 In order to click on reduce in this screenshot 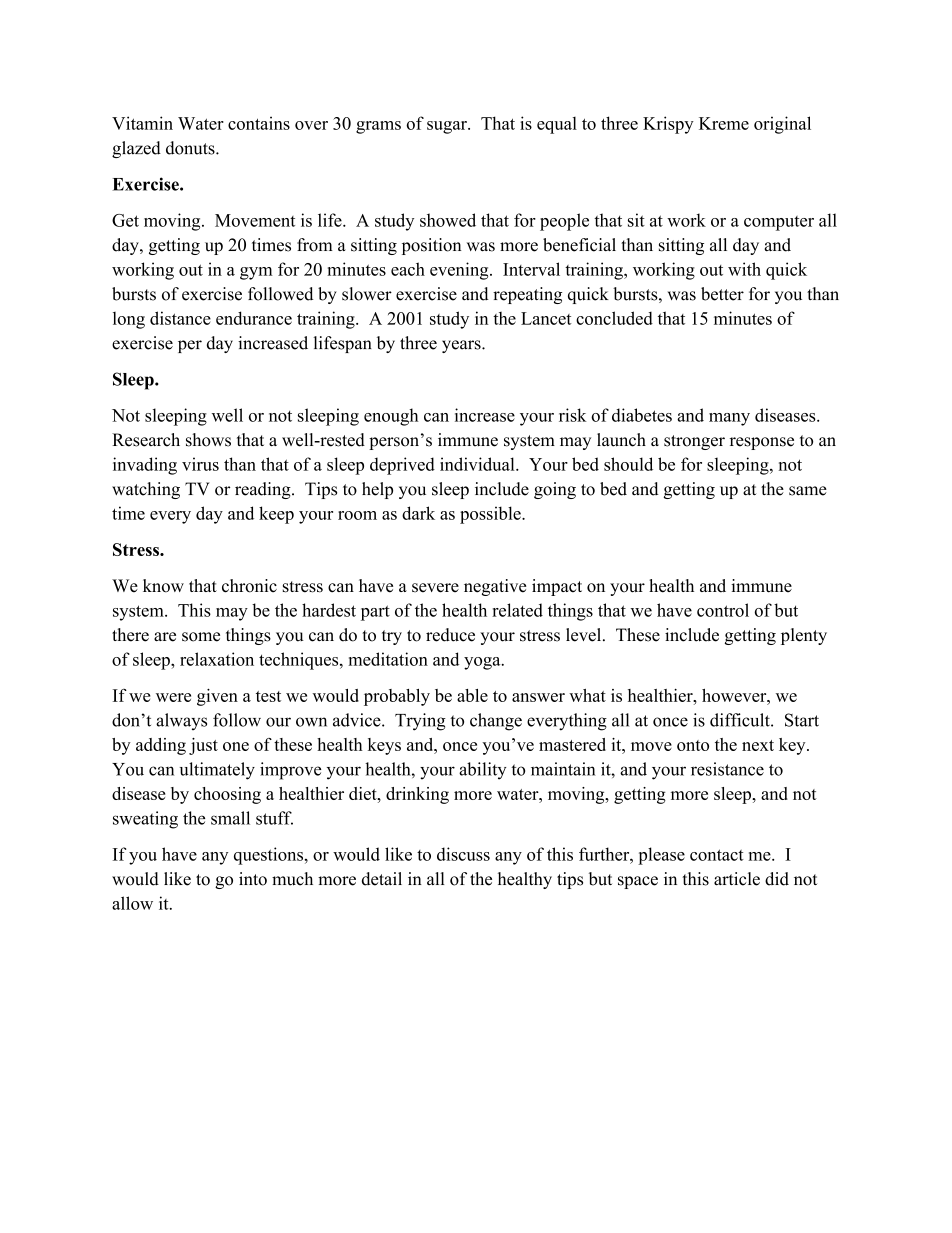, I will do `click(450, 635)`.
